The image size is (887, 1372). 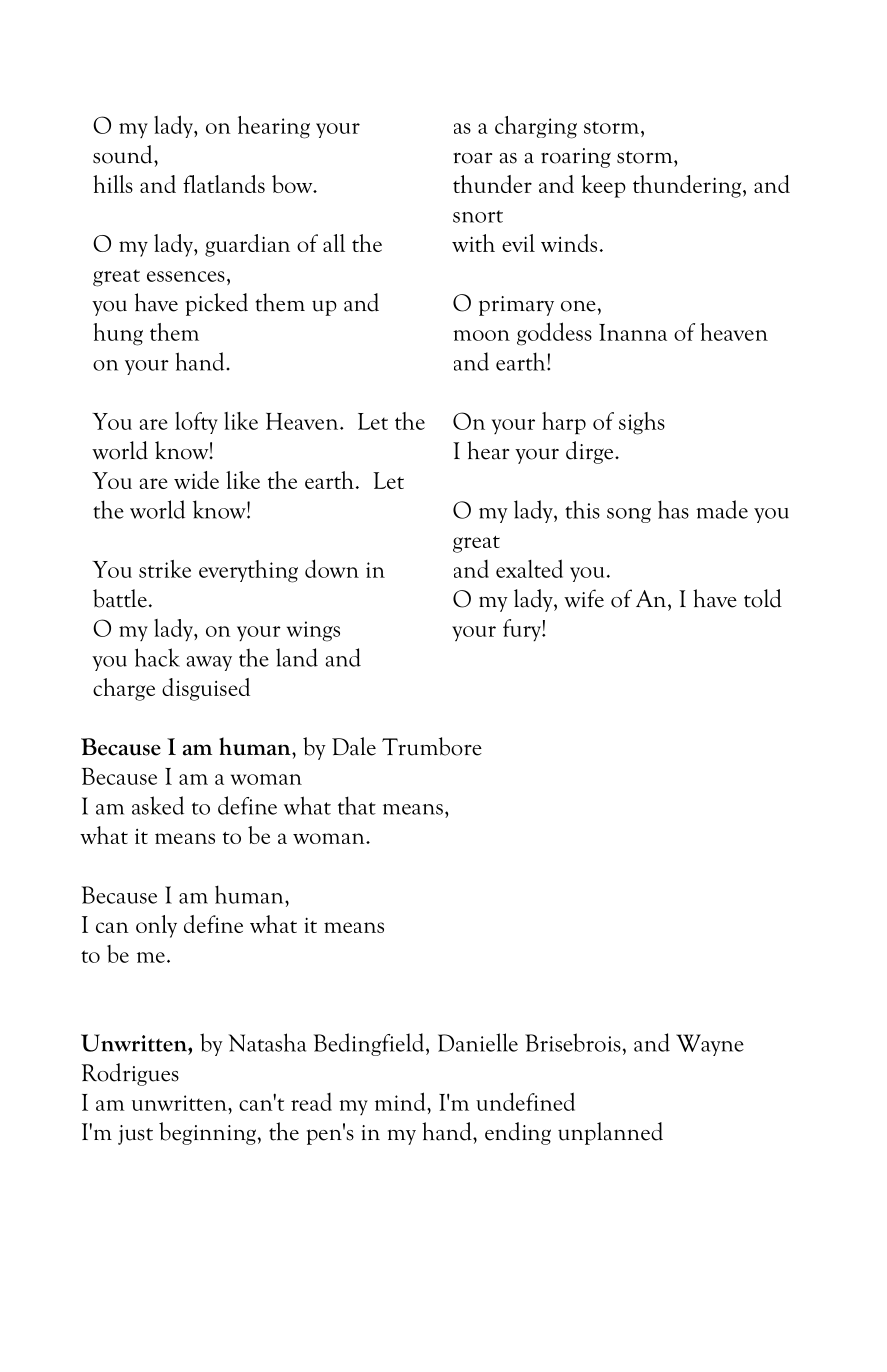 I want to click on keep, so click(x=603, y=186).
